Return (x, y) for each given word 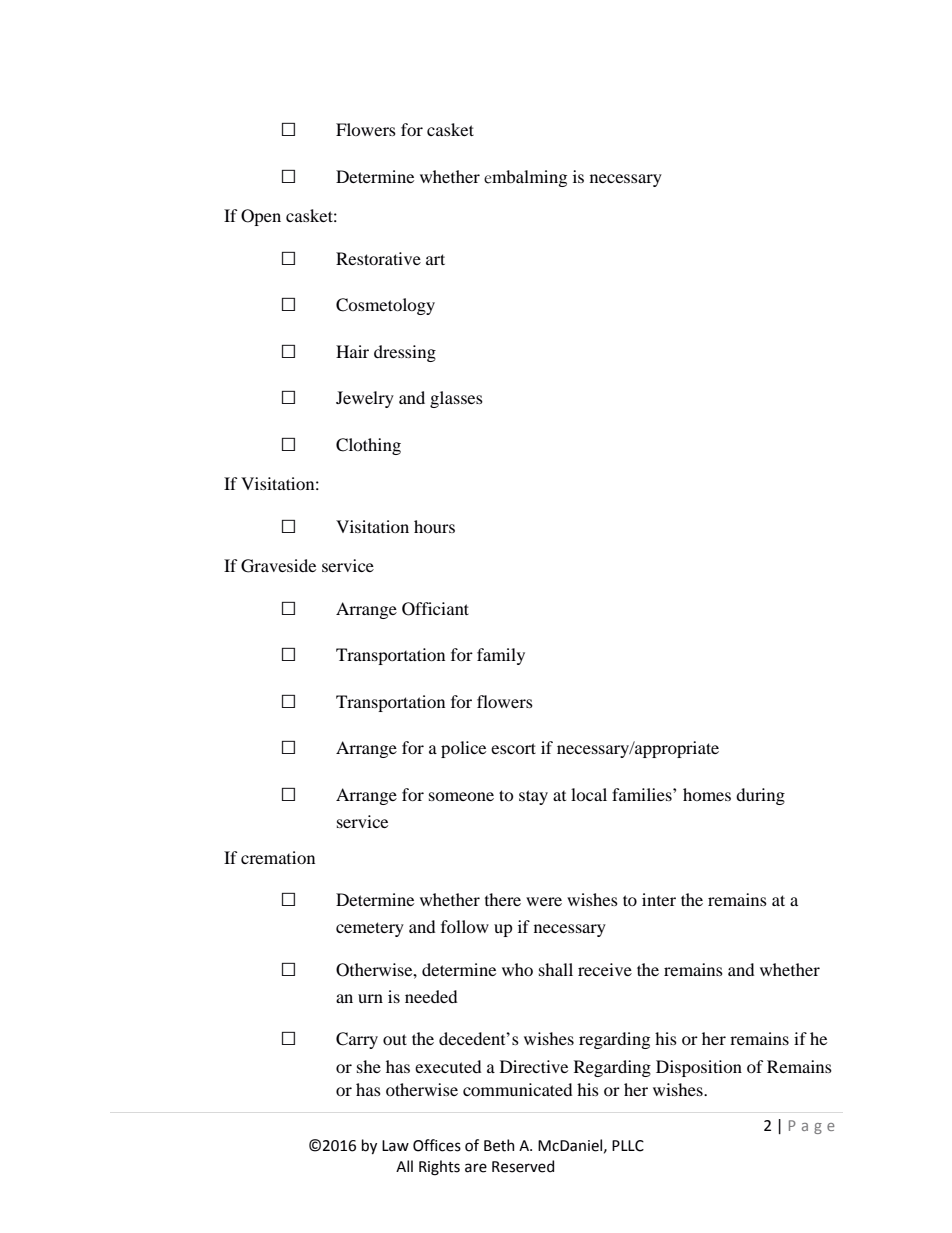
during (760, 796)
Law (395, 1146)
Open (261, 217)
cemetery (370, 929)
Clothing (368, 446)
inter (659, 899)
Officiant (435, 609)
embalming (525, 178)
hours (434, 526)
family (501, 656)
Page (812, 1127)
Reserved (523, 1166)
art (435, 259)
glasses (456, 399)
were (544, 901)
